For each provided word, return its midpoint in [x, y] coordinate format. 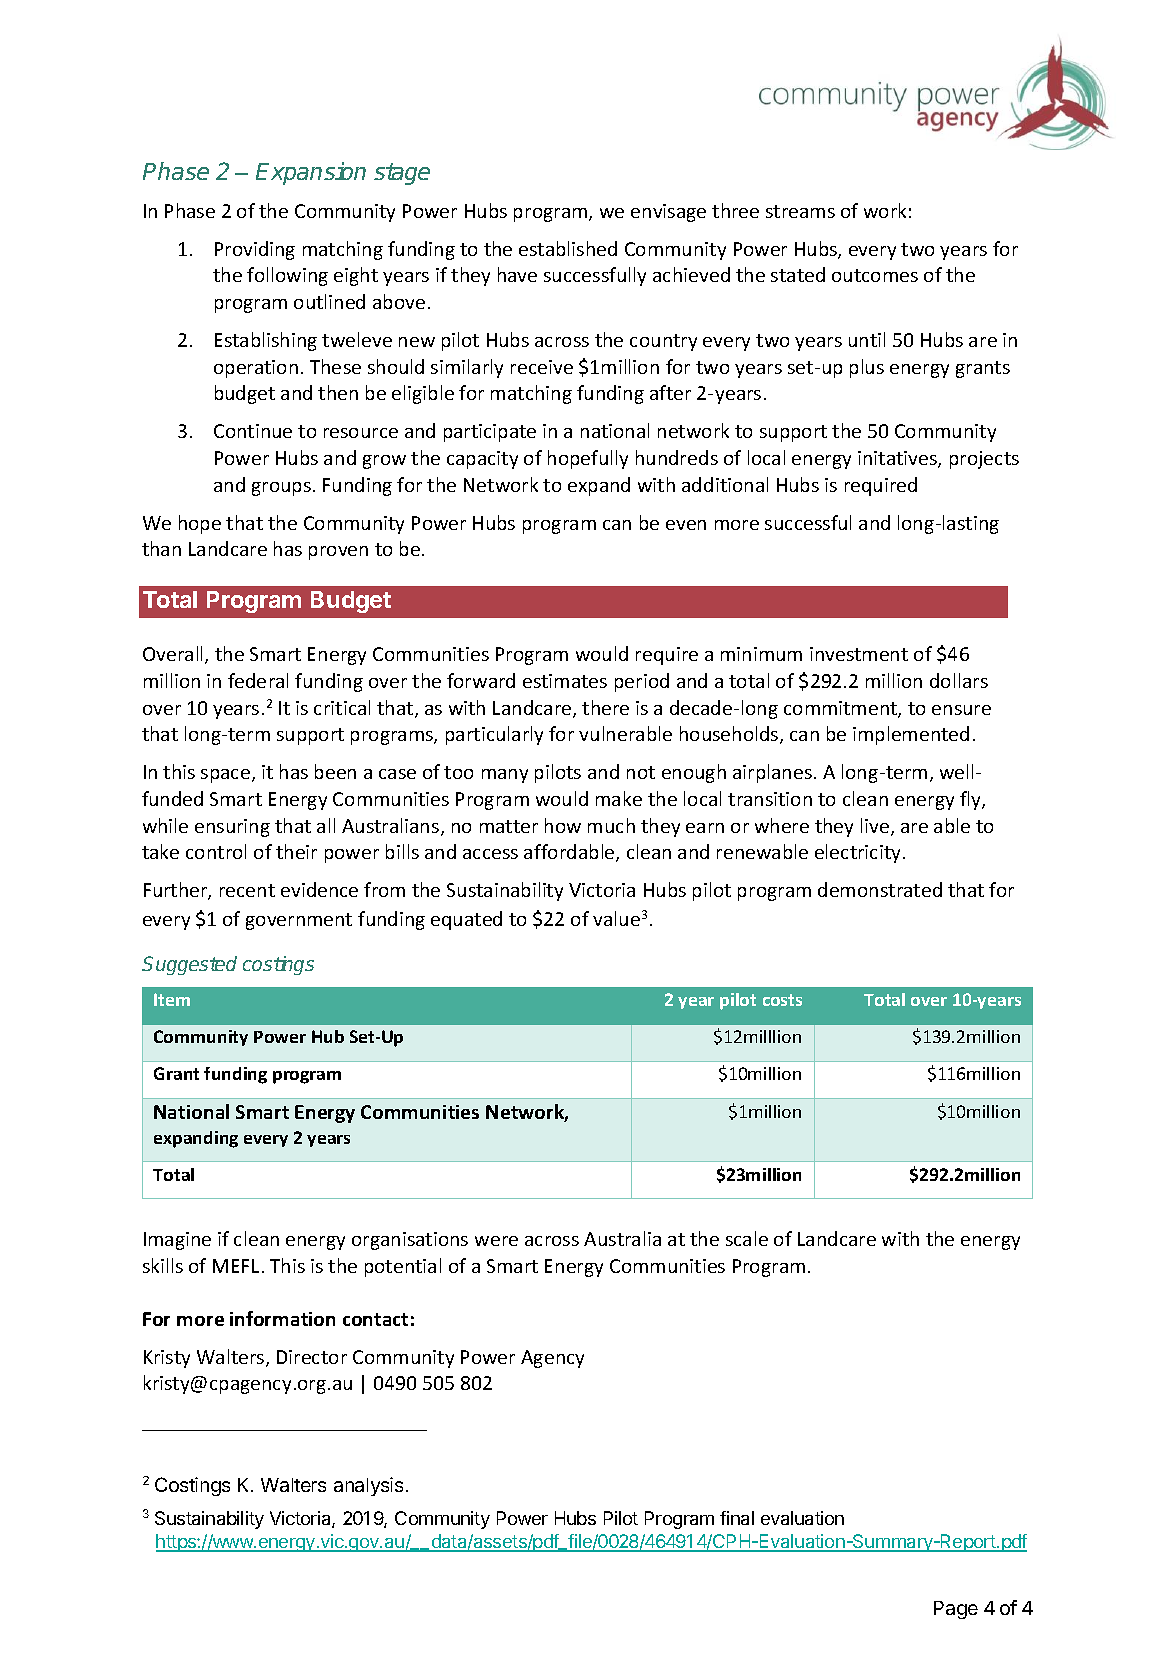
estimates [565, 681]
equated [466, 920]
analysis [368, 1486]
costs [782, 1000]
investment [859, 654]
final [737, 1518]
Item [172, 999]
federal [258, 680]
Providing [255, 250]
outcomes [875, 275]
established [568, 248]
